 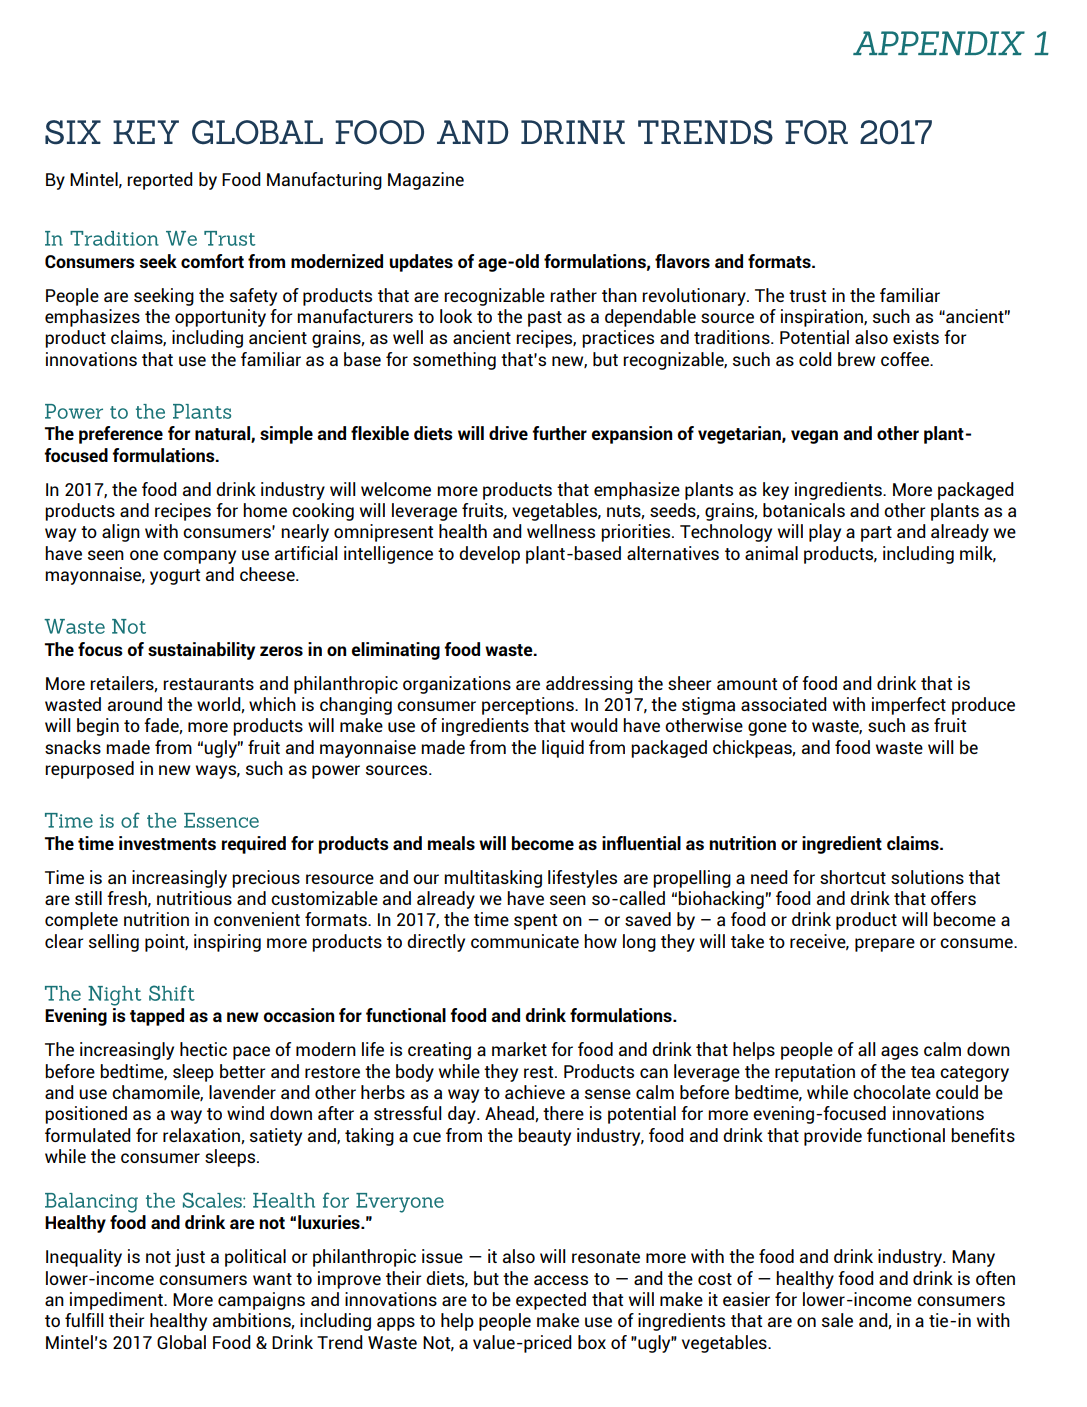 I want to click on expected, so click(x=551, y=1301).
